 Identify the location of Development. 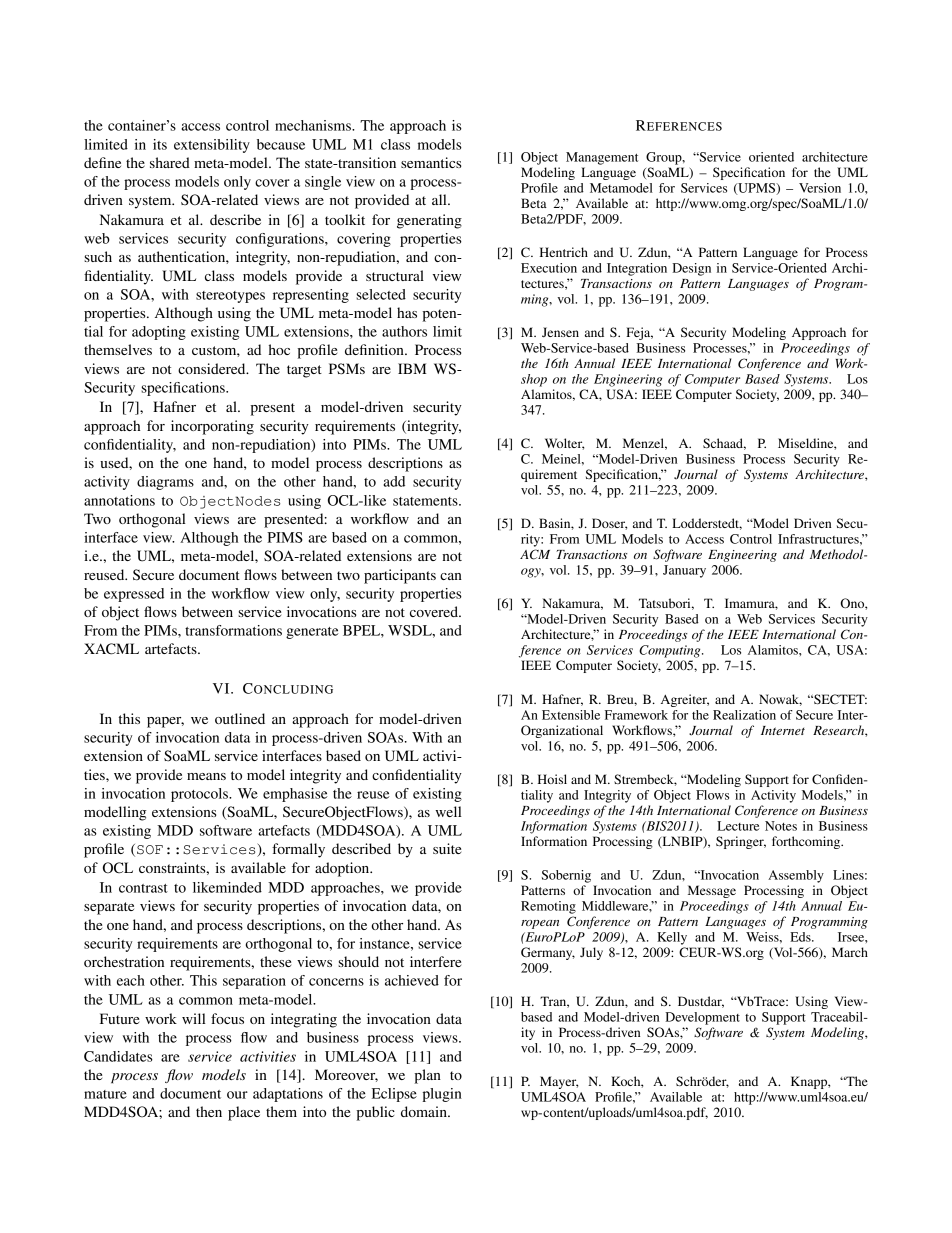
(702, 1018).
